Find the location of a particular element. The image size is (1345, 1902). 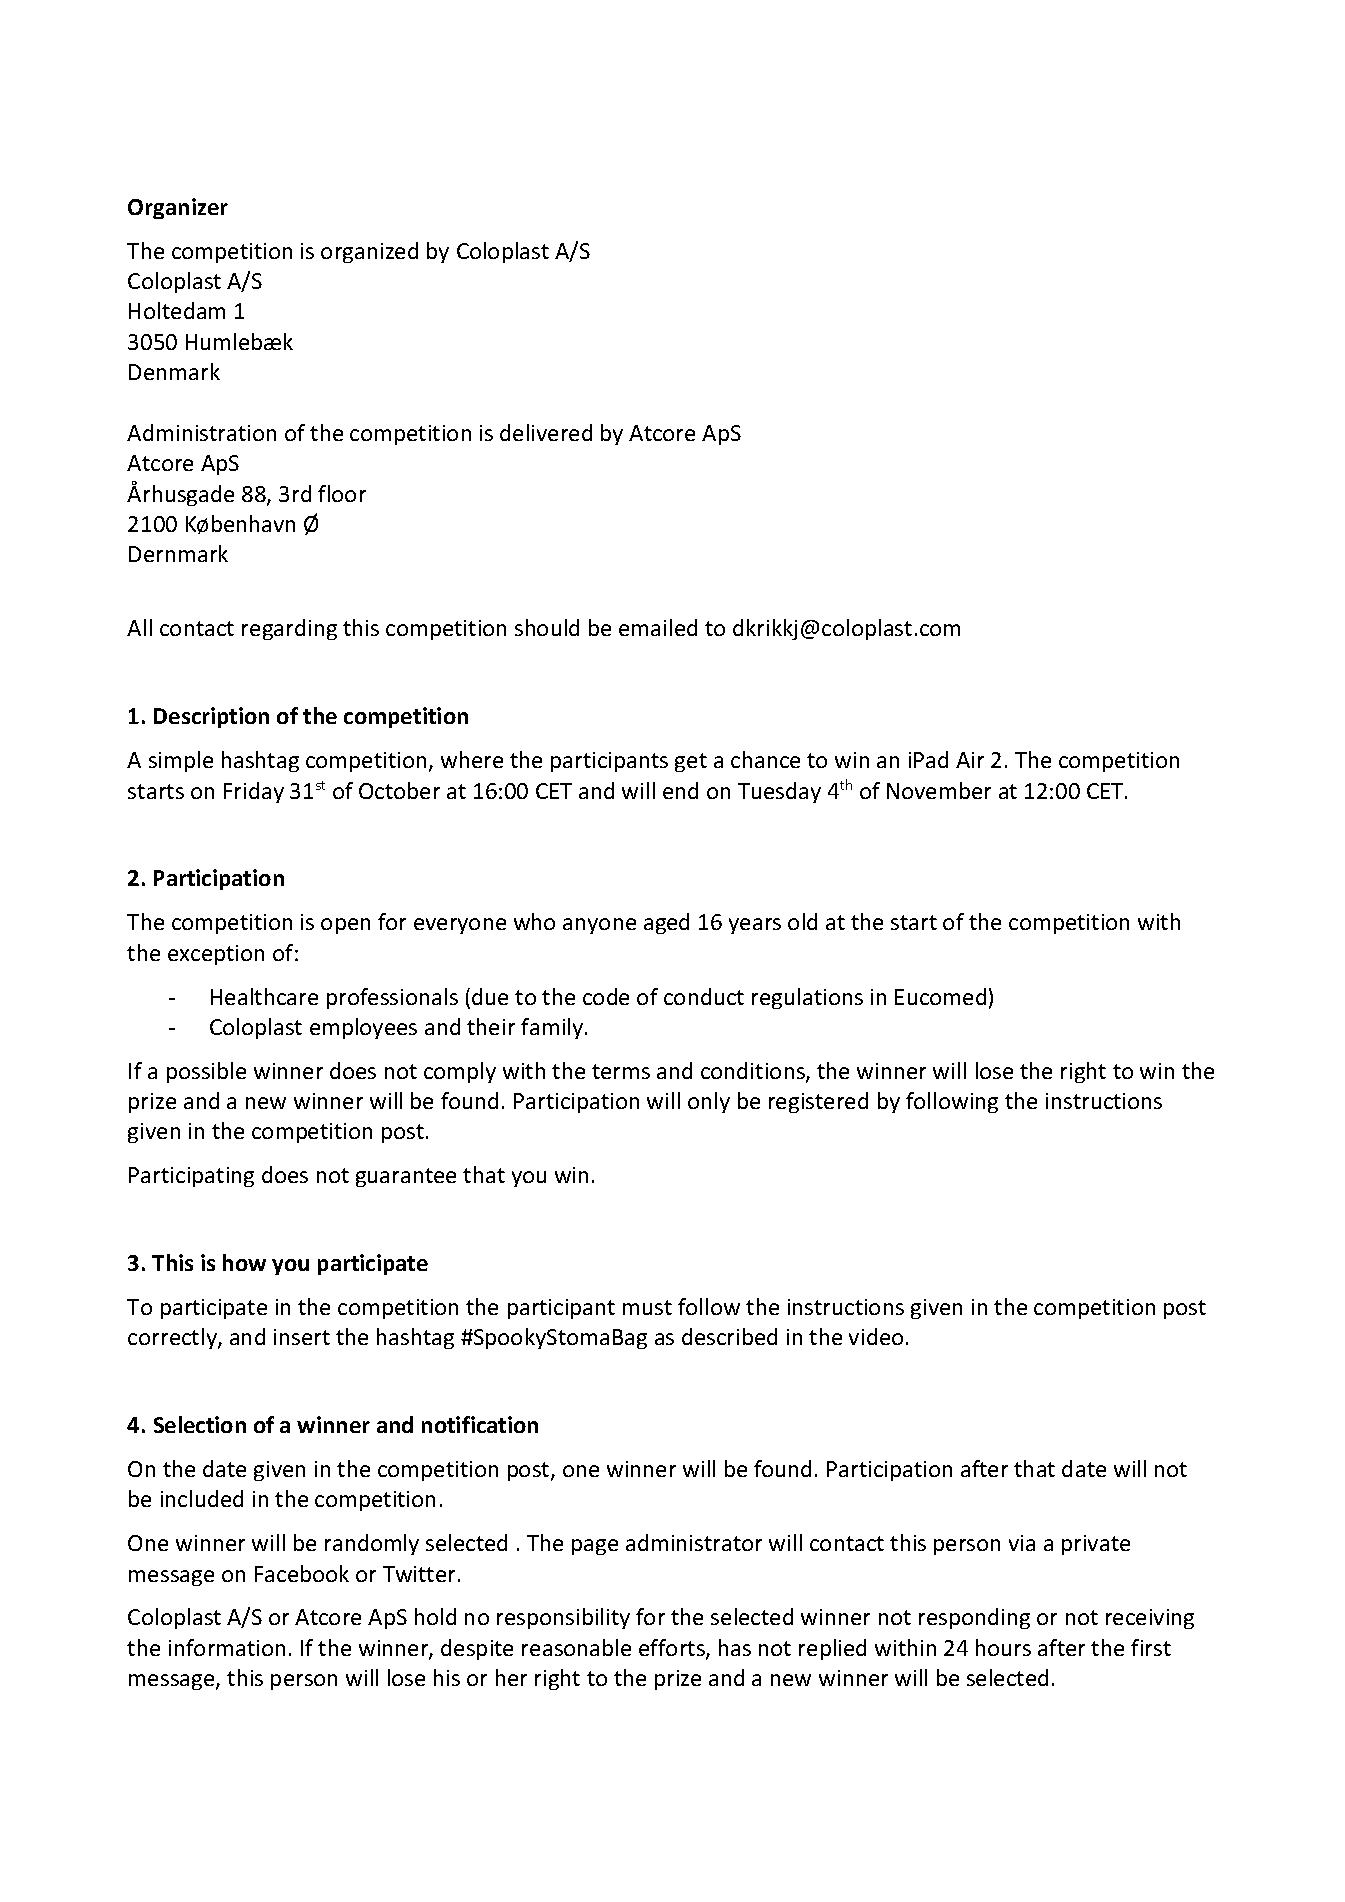

Description is located at coordinates (211, 717).
